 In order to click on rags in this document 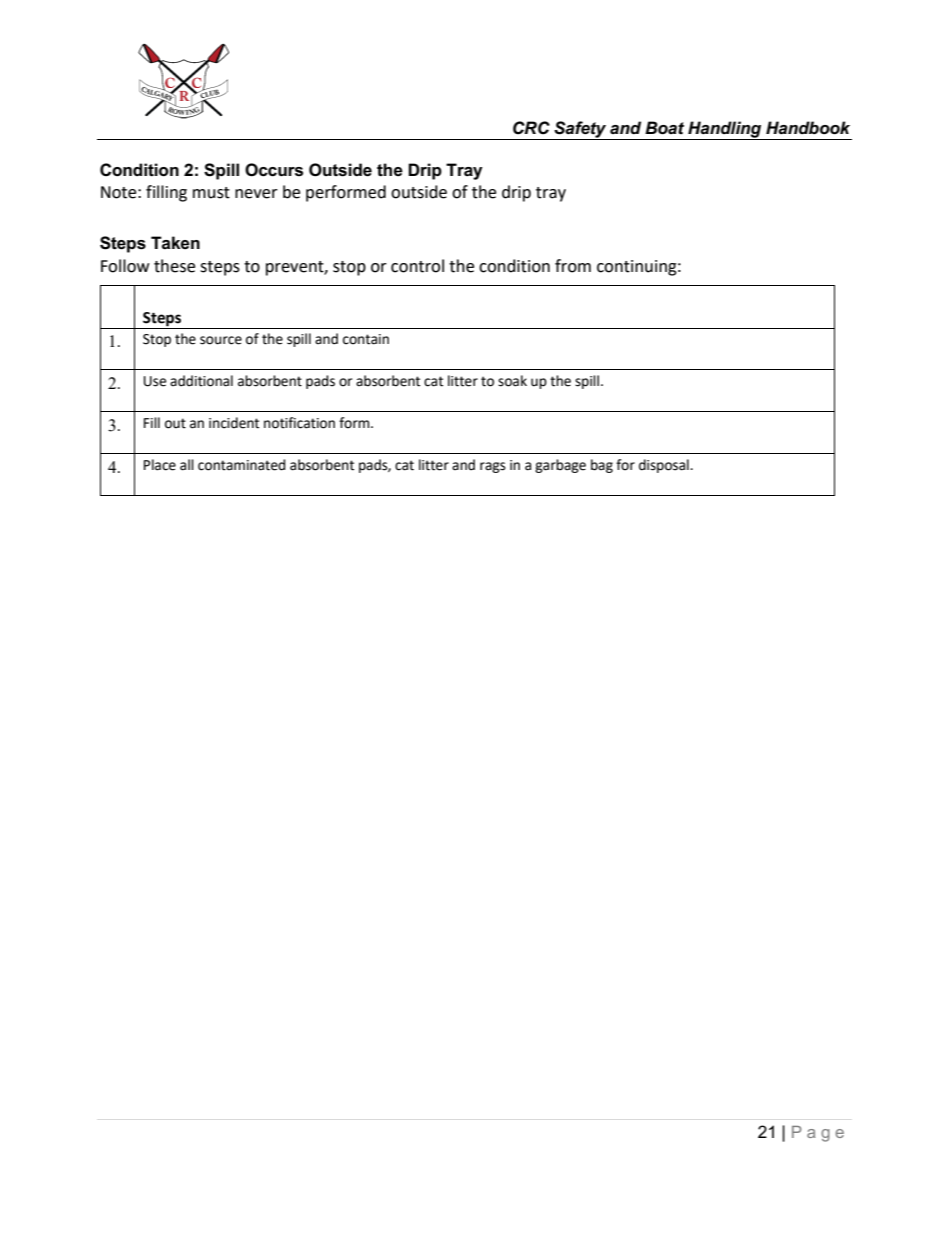, I will do `click(493, 467)`.
